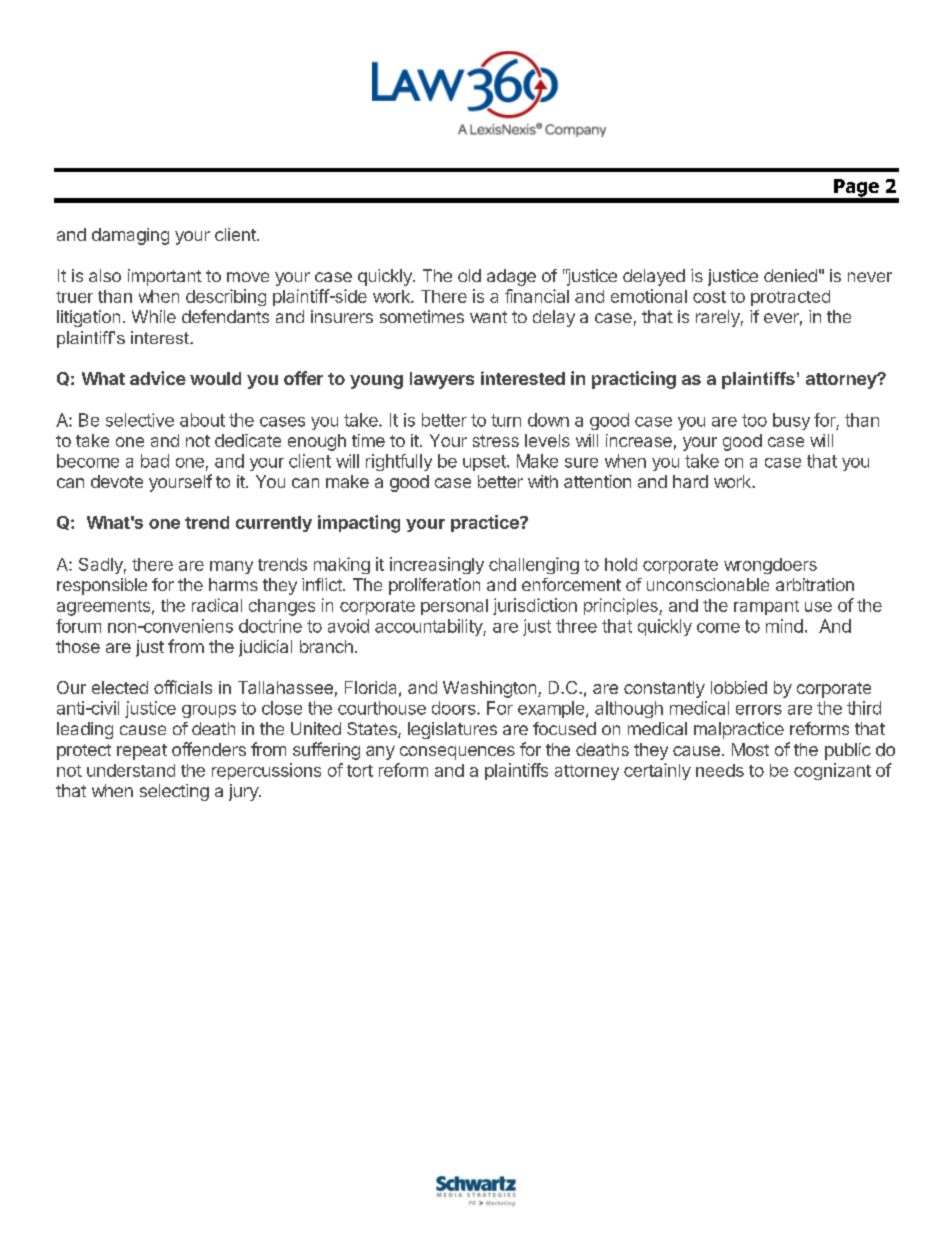 Image resolution: width=952 pixels, height=1233 pixels. Describe the element at coordinates (511, 277) in the page. I see `adage` at that location.
